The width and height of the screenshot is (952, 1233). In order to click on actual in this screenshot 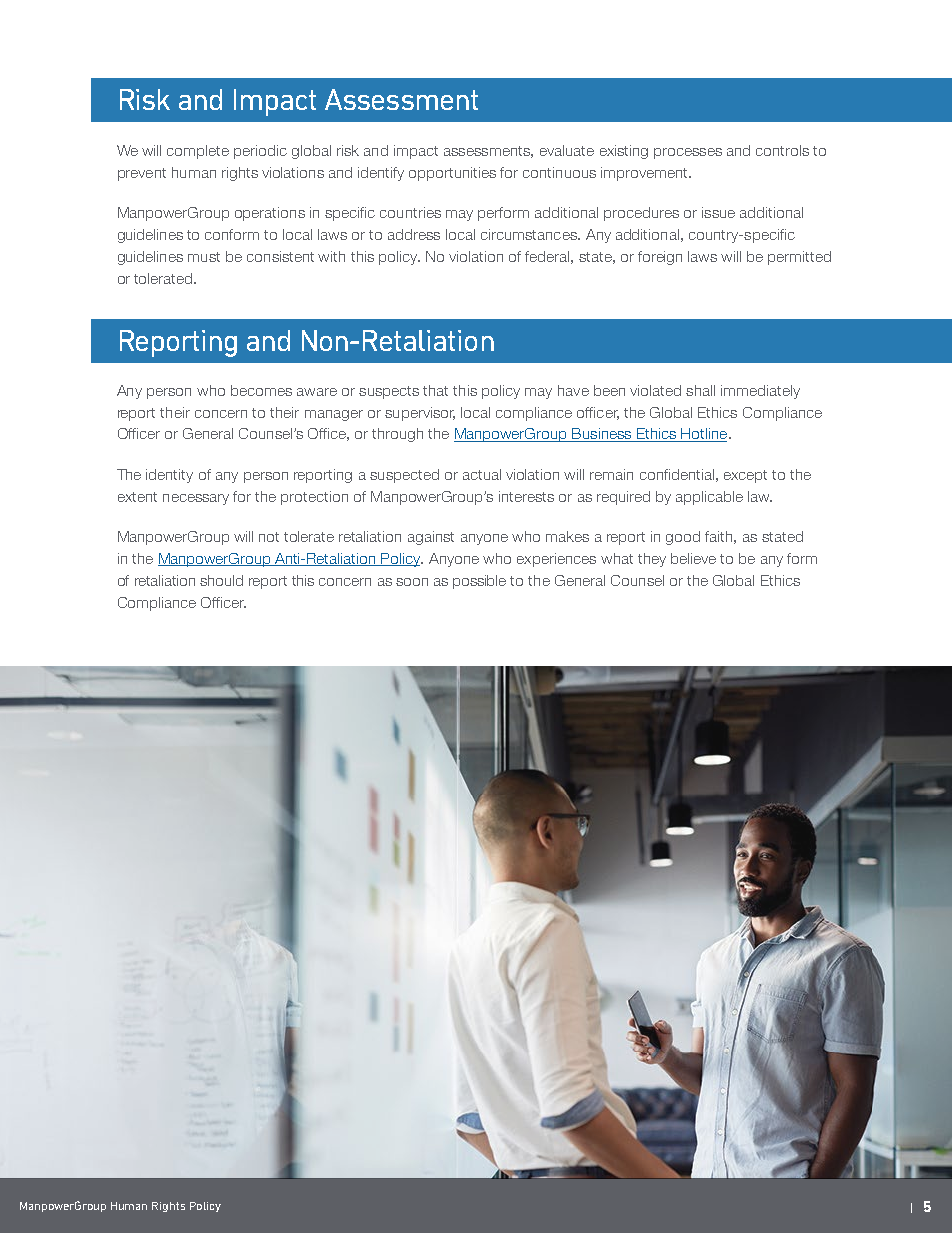, I will do `click(482, 474)`.
